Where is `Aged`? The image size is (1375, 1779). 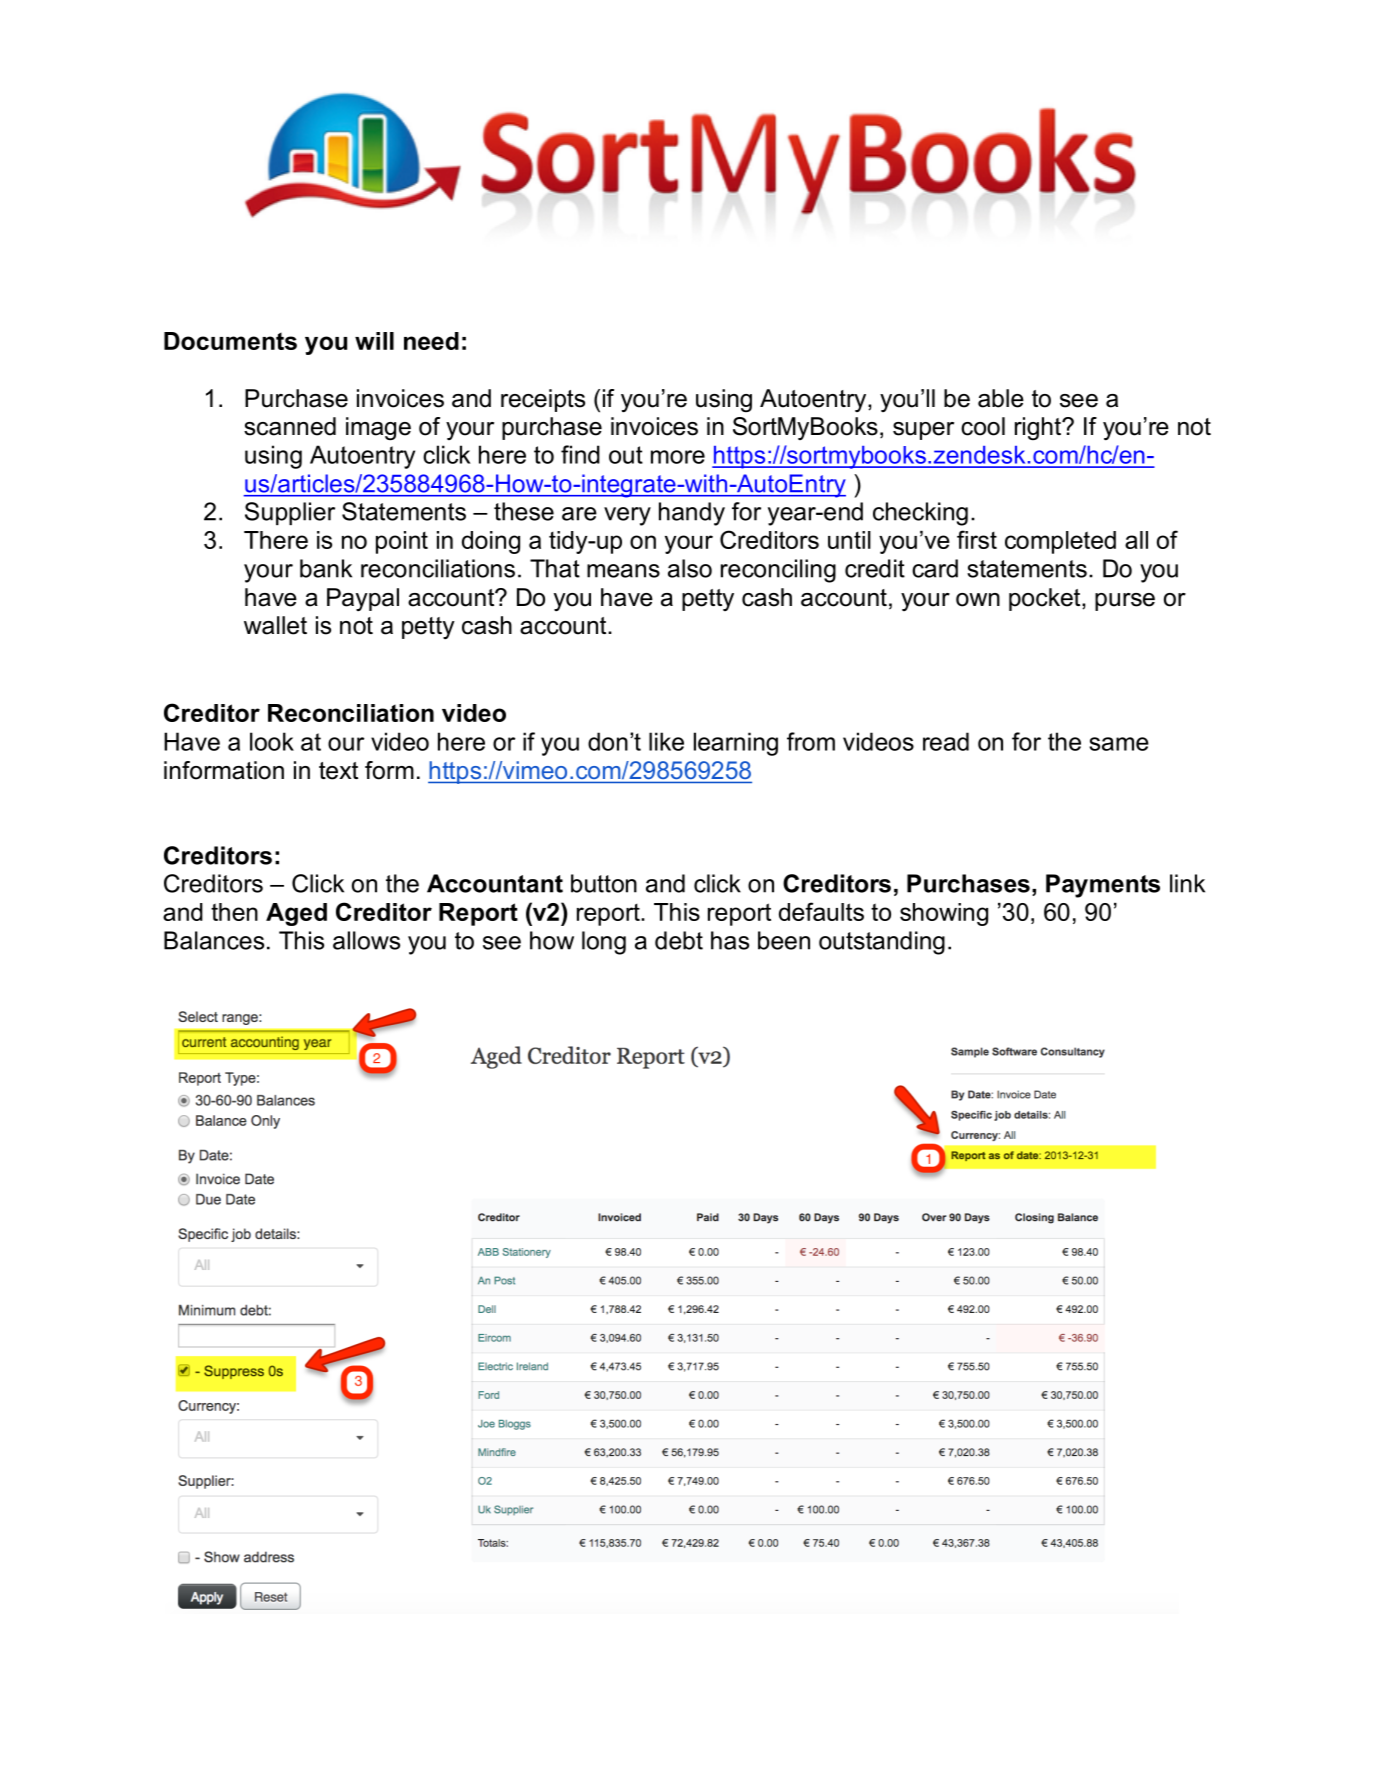
Aged is located at coordinates (296, 914).
